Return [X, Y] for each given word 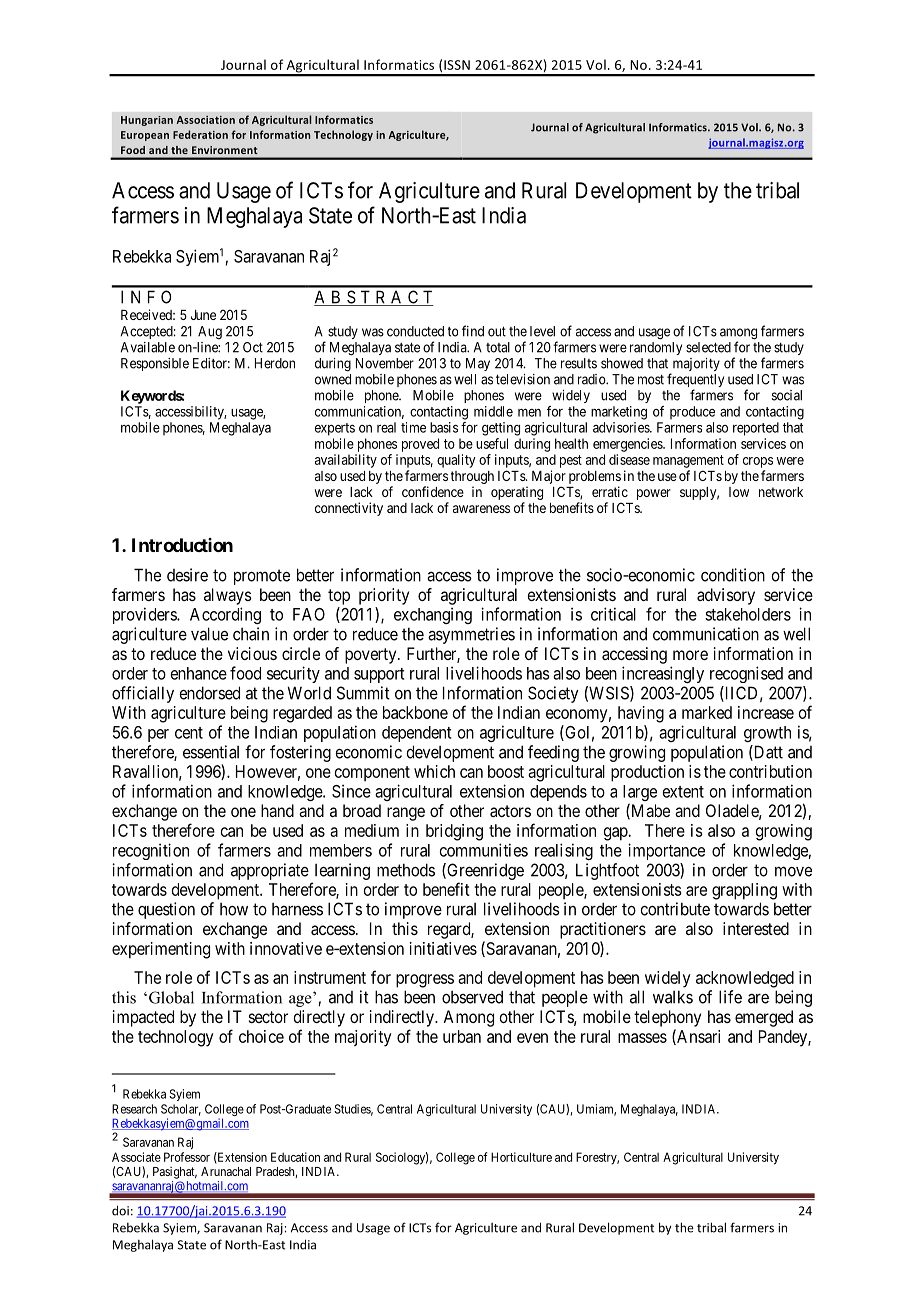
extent [683, 792]
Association [206, 120]
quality [456, 461]
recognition [151, 851]
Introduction [182, 545]
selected [708, 347]
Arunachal [226, 1171]
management [688, 461]
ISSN [457, 65]
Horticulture [521, 1157]
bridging [454, 832]
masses [642, 1038]
